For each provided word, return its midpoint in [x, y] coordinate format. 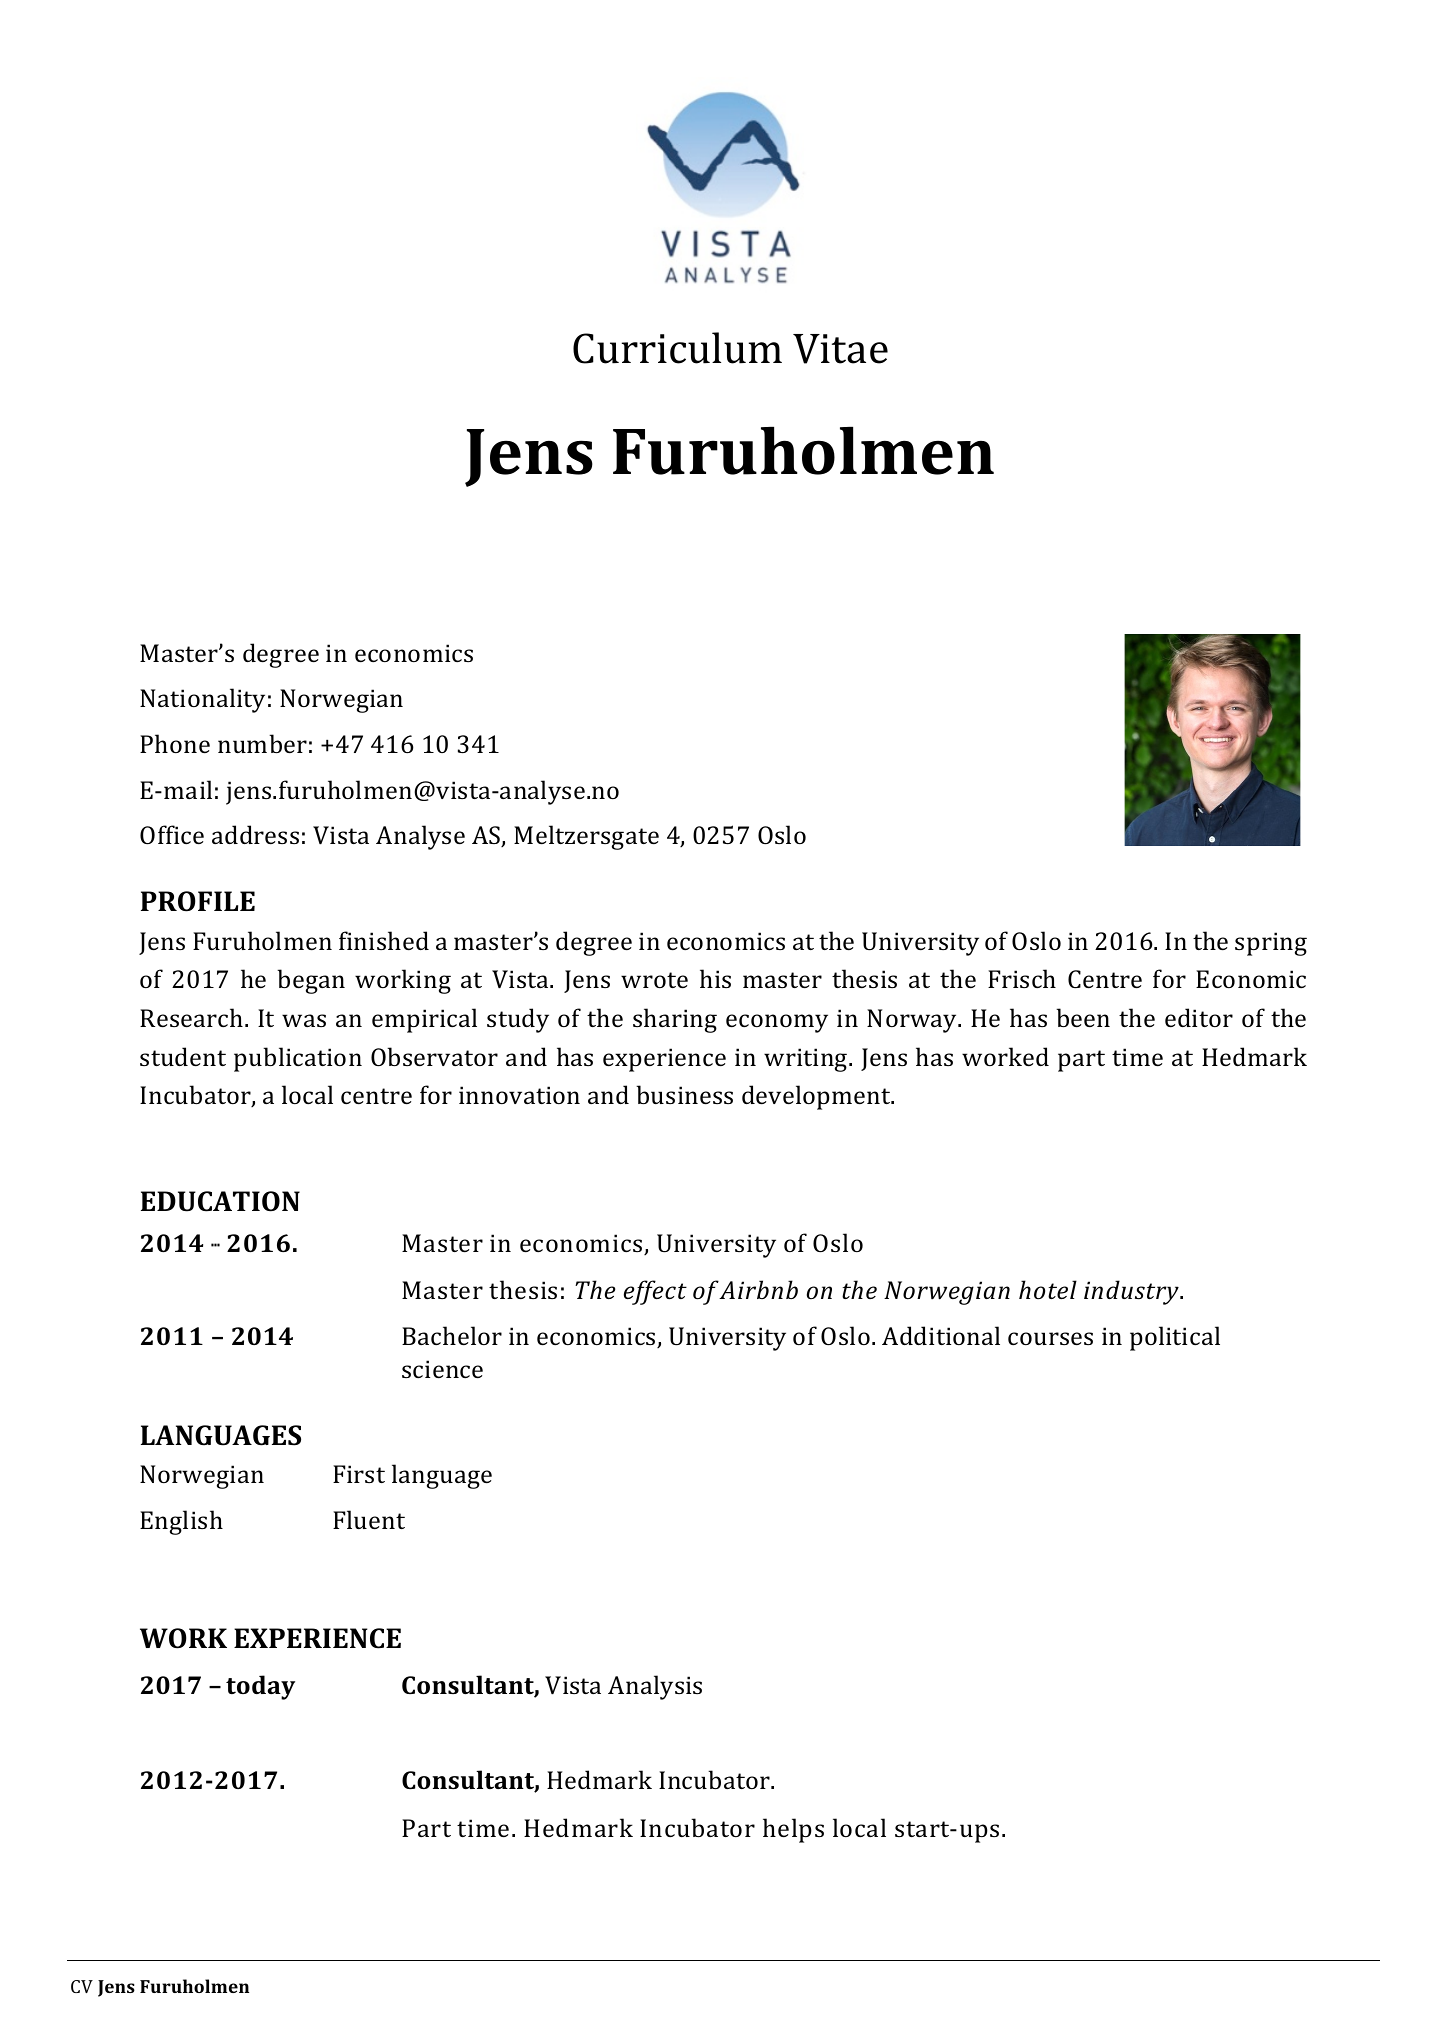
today [260, 1687]
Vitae [840, 349]
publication [298, 1059]
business [684, 1094]
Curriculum [677, 348]
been [1083, 1017]
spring [1271, 944]
